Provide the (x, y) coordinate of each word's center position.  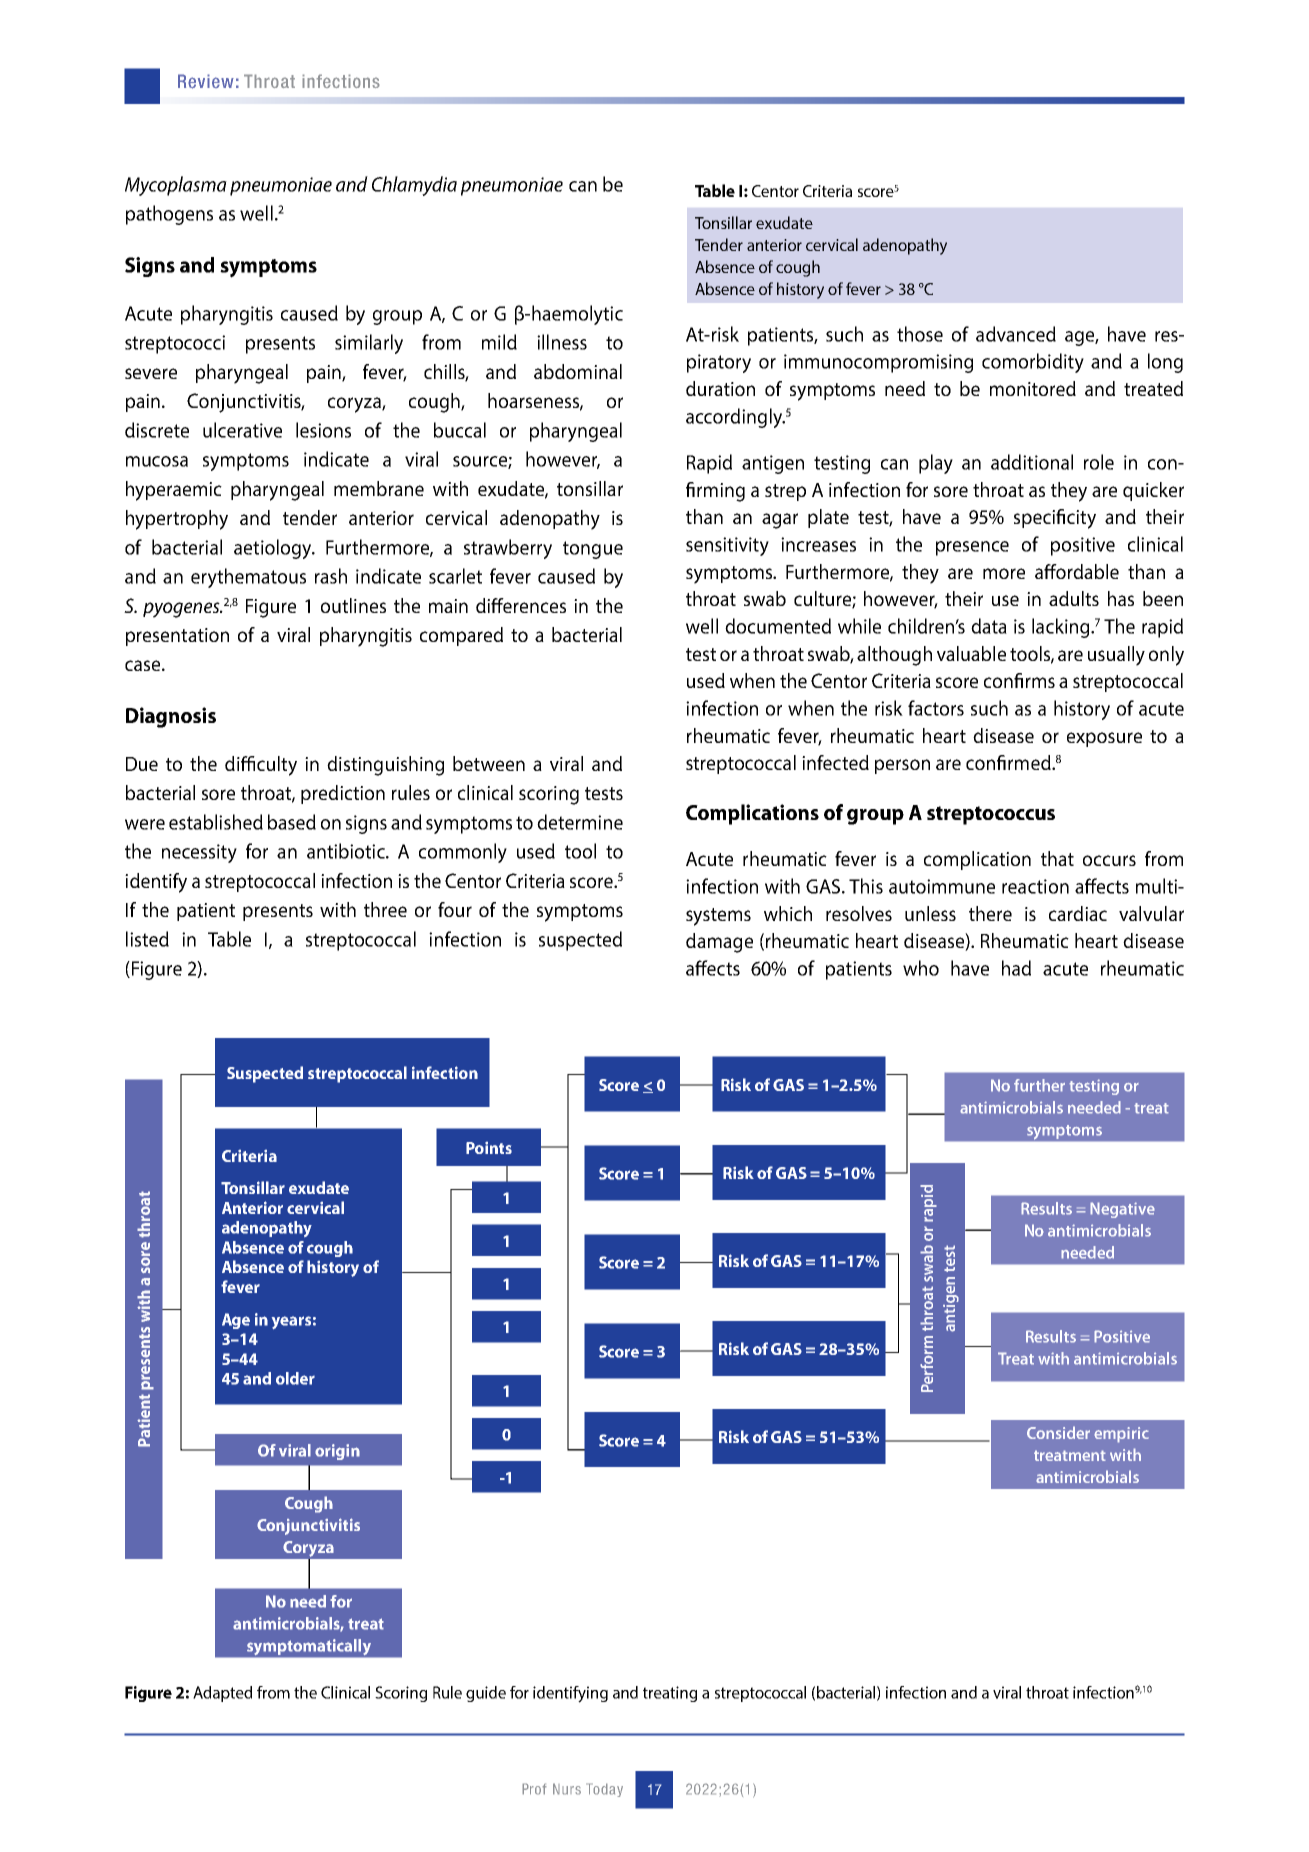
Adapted (222, 1694)
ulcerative (242, 430)
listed (147, 939)
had (1016, 968)
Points (489, 1148)
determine (580, 822)
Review (206, 81)
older (295, 1378)
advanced (1016, 334)
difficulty (261, 766)
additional (1032, 462)
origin (337, 1452)
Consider (1058, 1432)
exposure (1104, 739)
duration (720, 388)
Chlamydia (414, 186)
